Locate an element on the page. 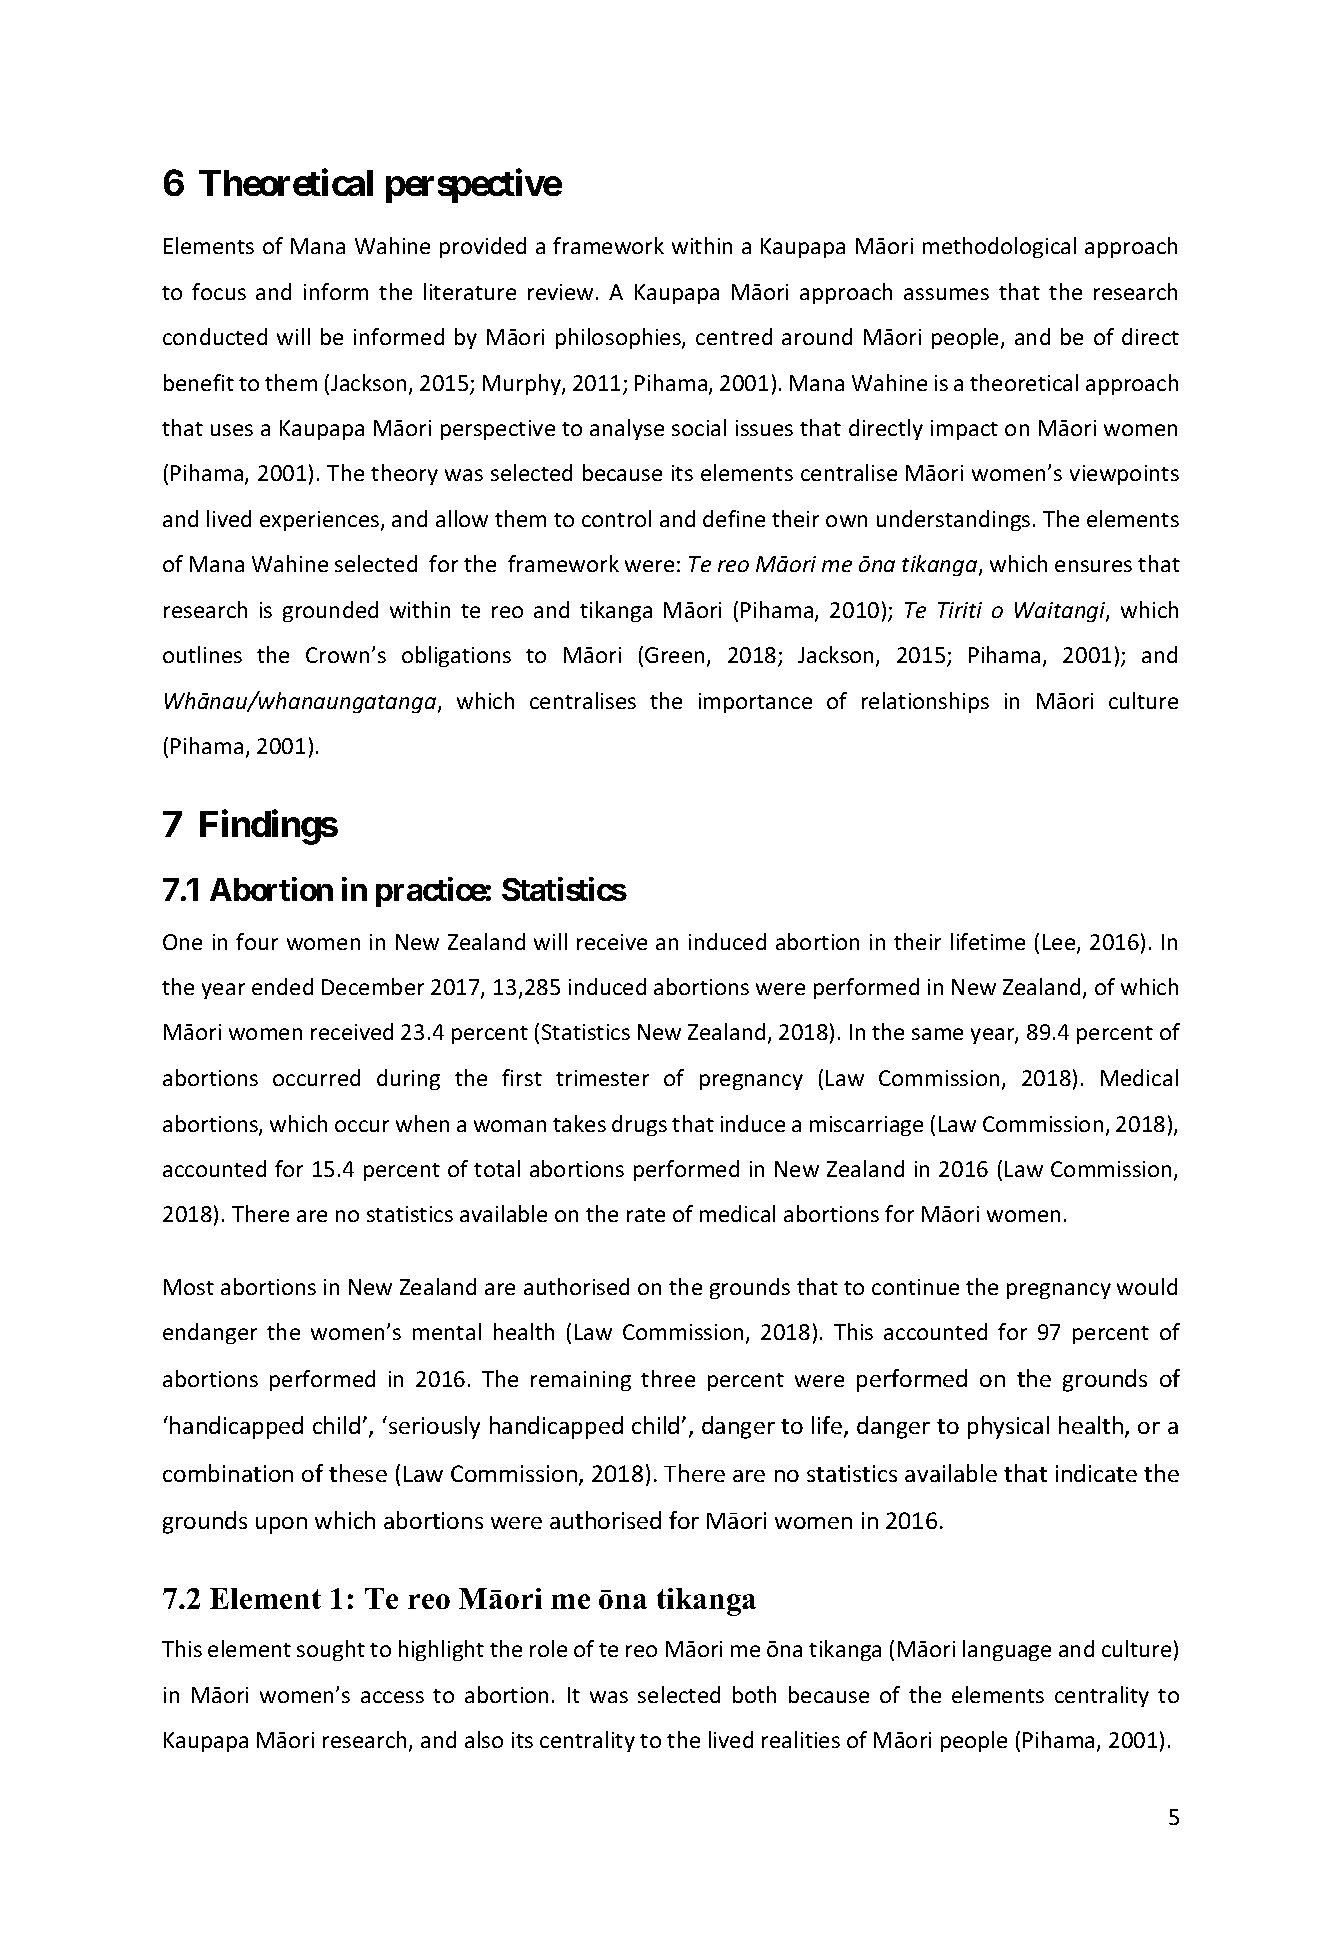  language is located at coordinates (1007, 1650).
